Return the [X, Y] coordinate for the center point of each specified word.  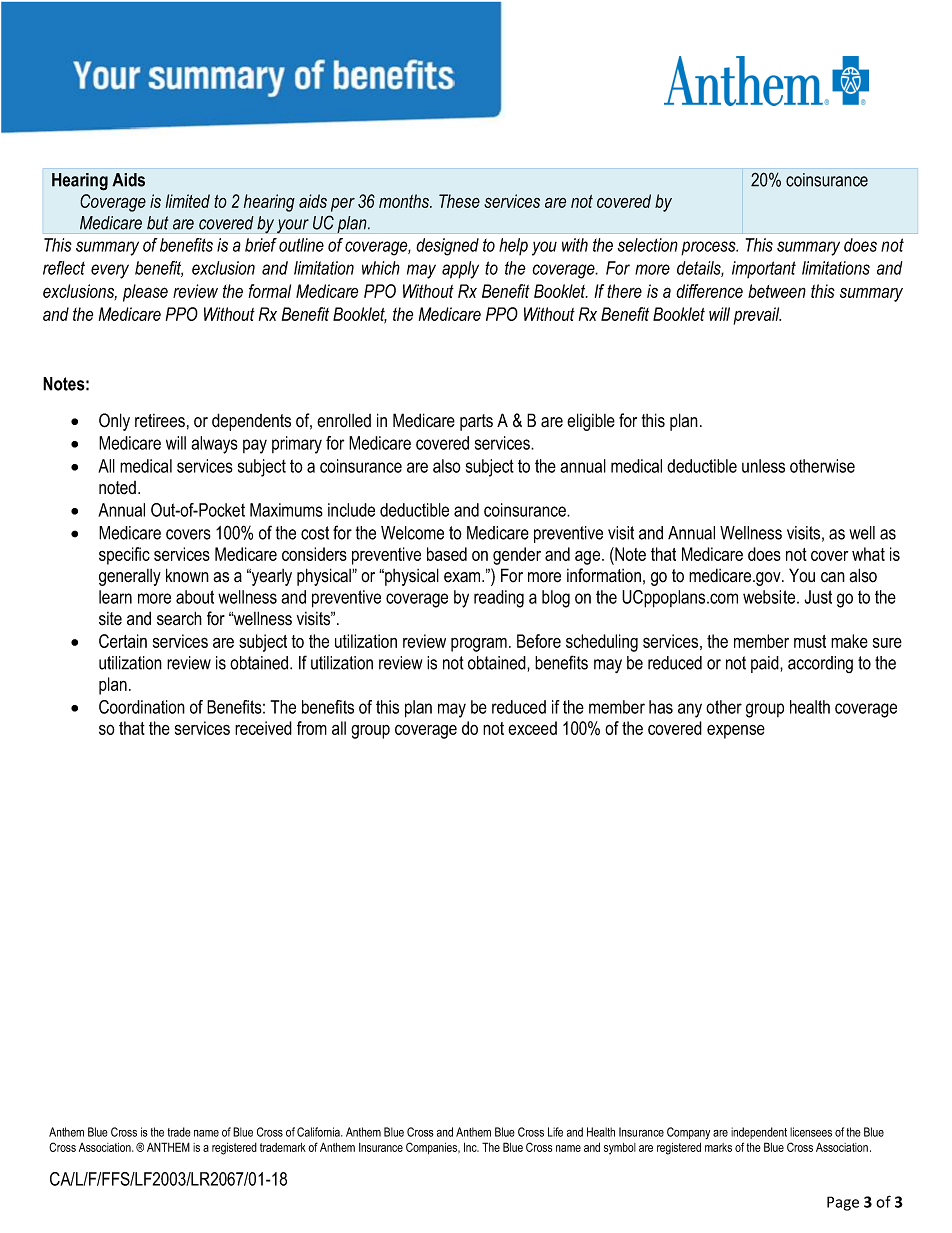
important [764, 269]
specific [124, 556]
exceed [532, 728]
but [157, 223]
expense [736, 732]
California [319, 1132]
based [447, 554]
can [833, 577]
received [263, 728]
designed [447, 247]
